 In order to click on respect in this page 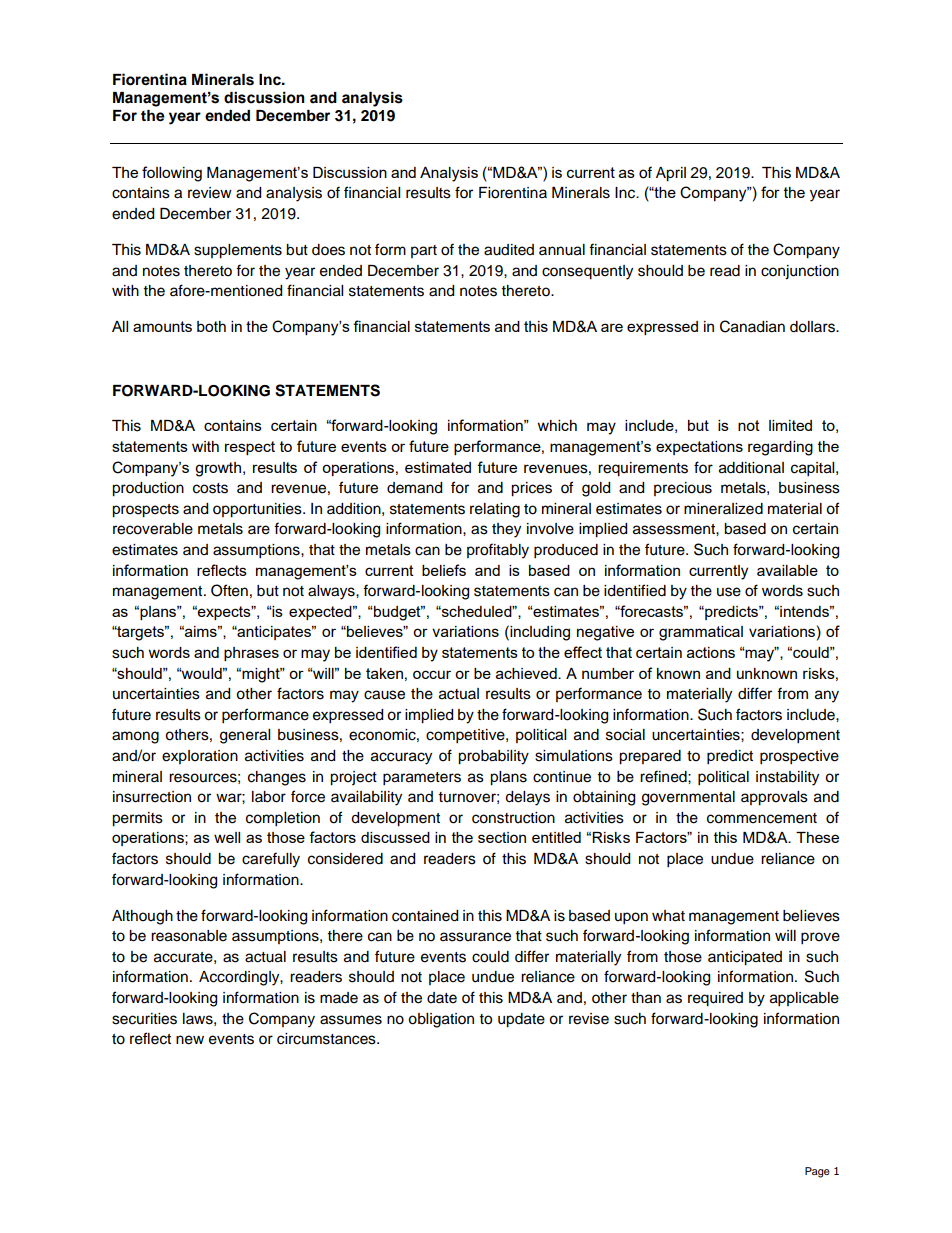, I will do `click(250, 448)`.
